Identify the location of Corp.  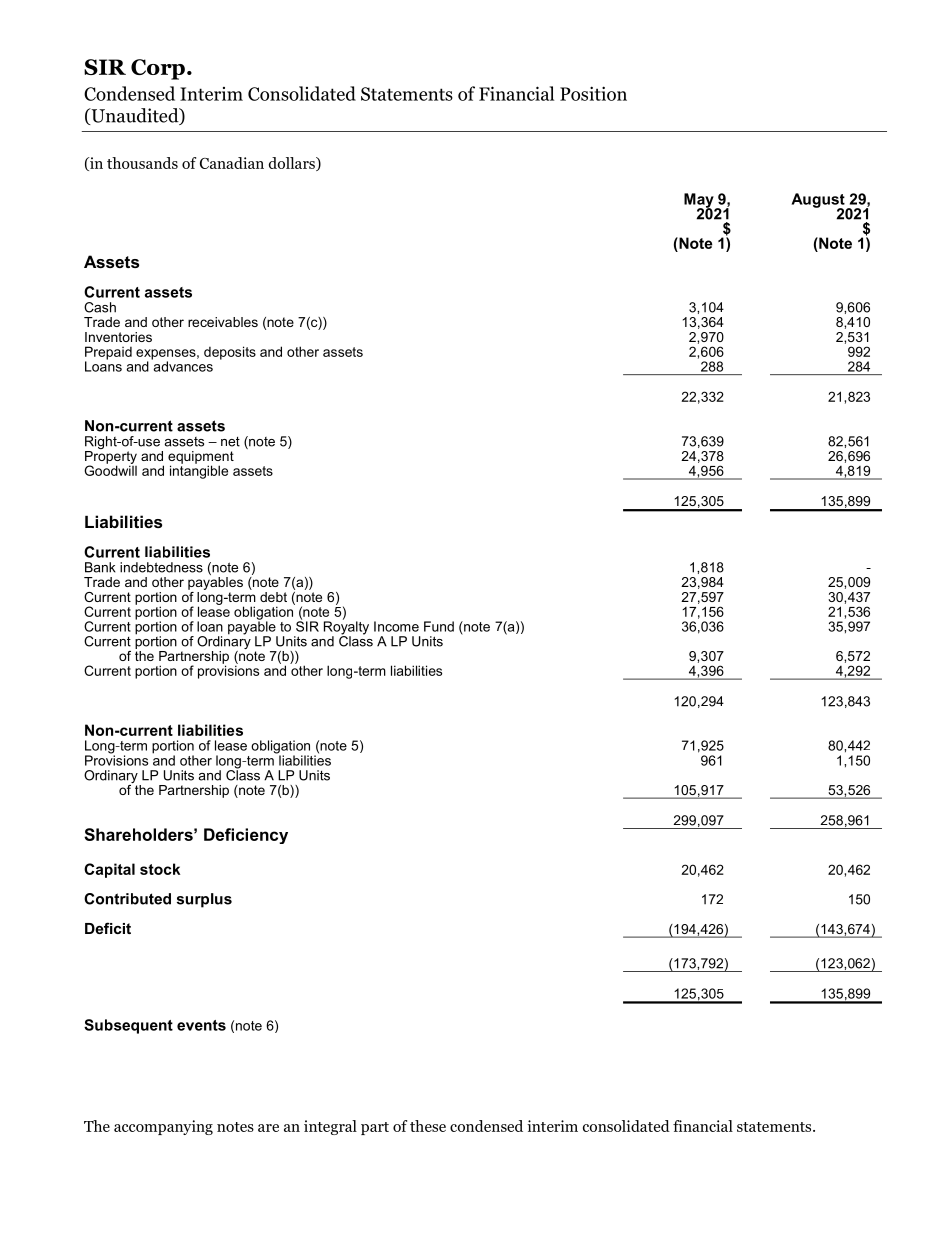
(158, 69).
